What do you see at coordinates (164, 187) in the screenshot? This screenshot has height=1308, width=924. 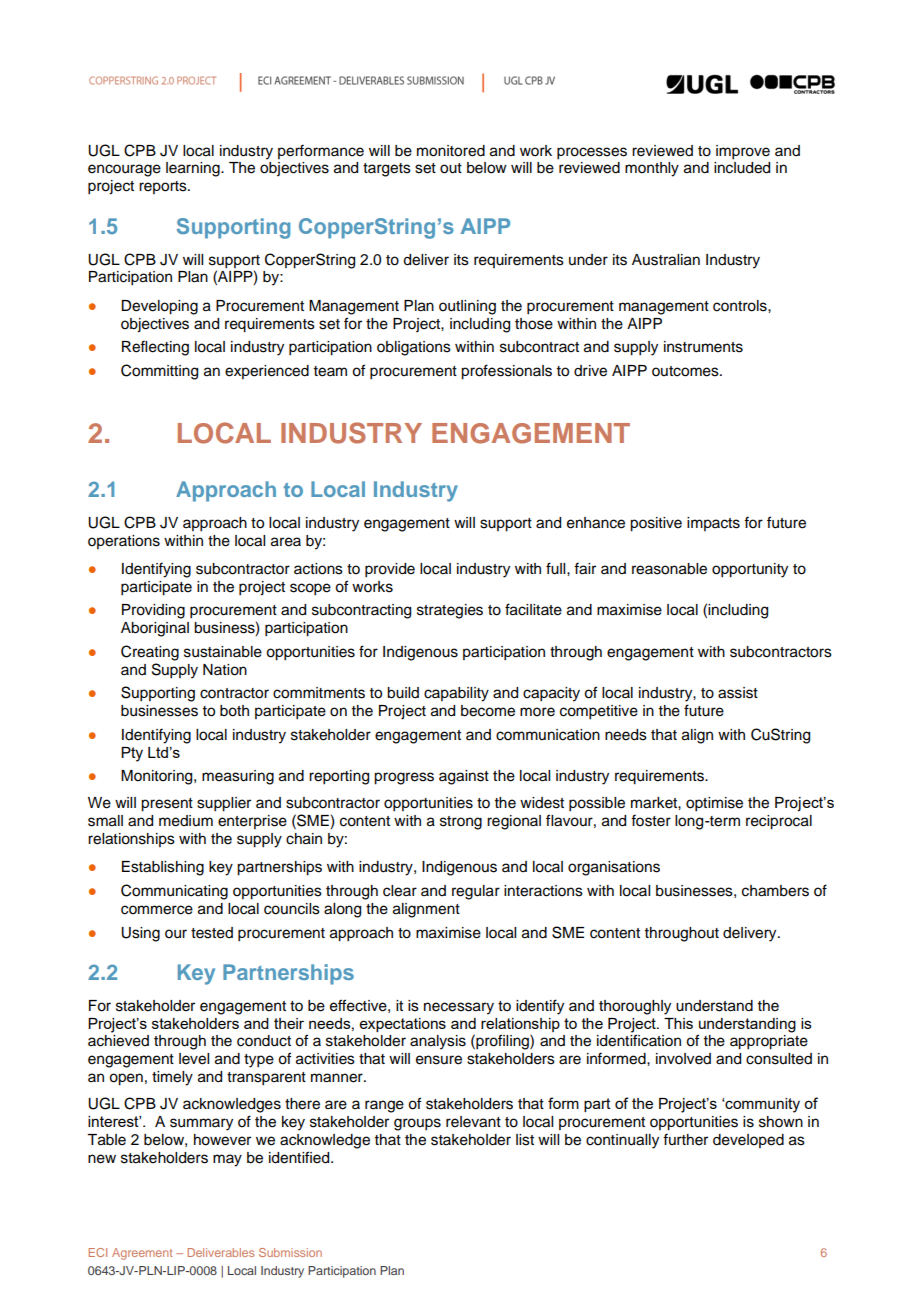 I see `reports` at bounding box center [164, 187].
